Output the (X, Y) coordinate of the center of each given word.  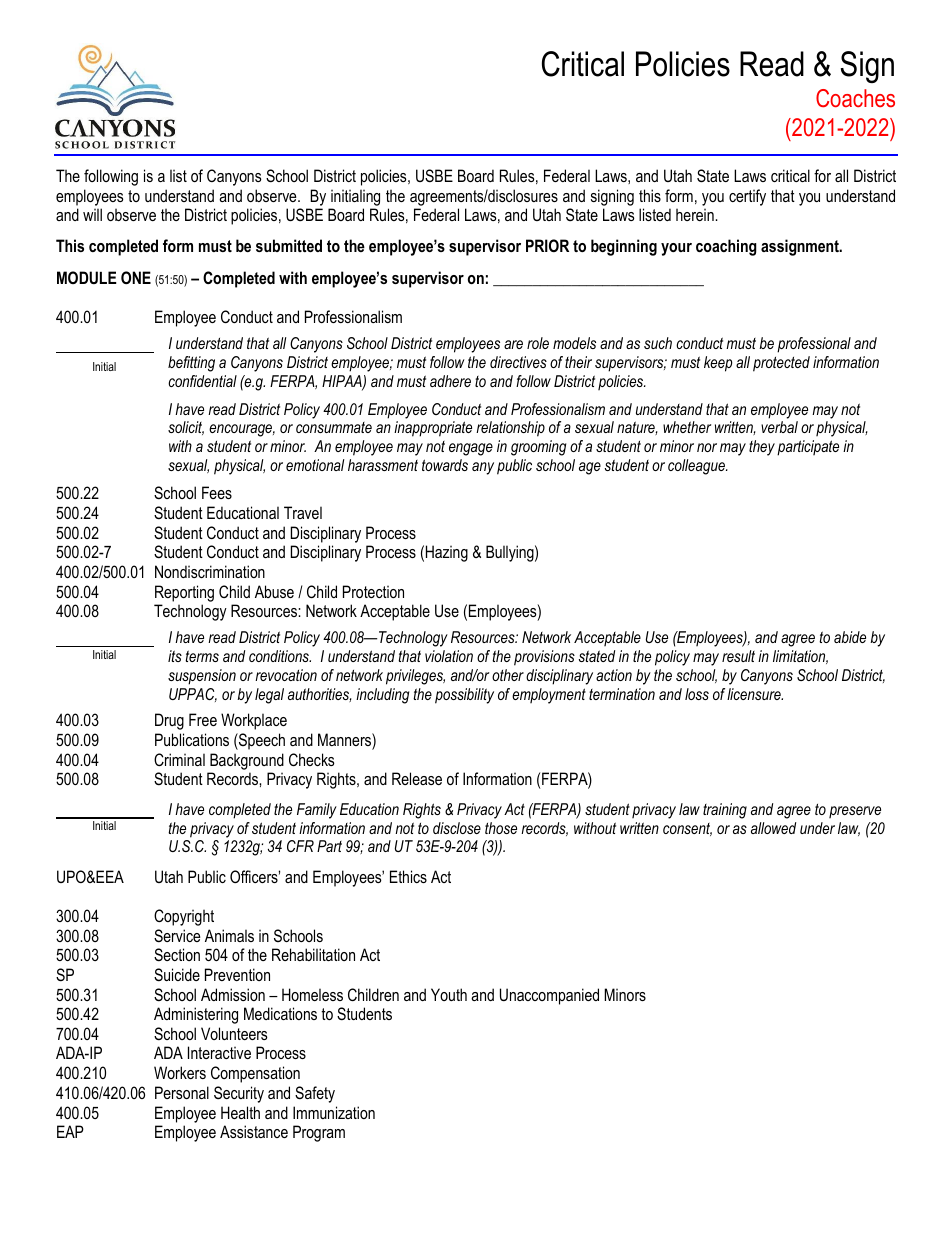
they (762, 448)
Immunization (334, 1112)
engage (471, 449)
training (725, 811)
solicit (186, 428)
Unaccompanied (549, 996)
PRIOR (547, 245)
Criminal (179, 759)
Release (417, 778)
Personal (182, 1092)
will (92, 214)
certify (747, 197)
